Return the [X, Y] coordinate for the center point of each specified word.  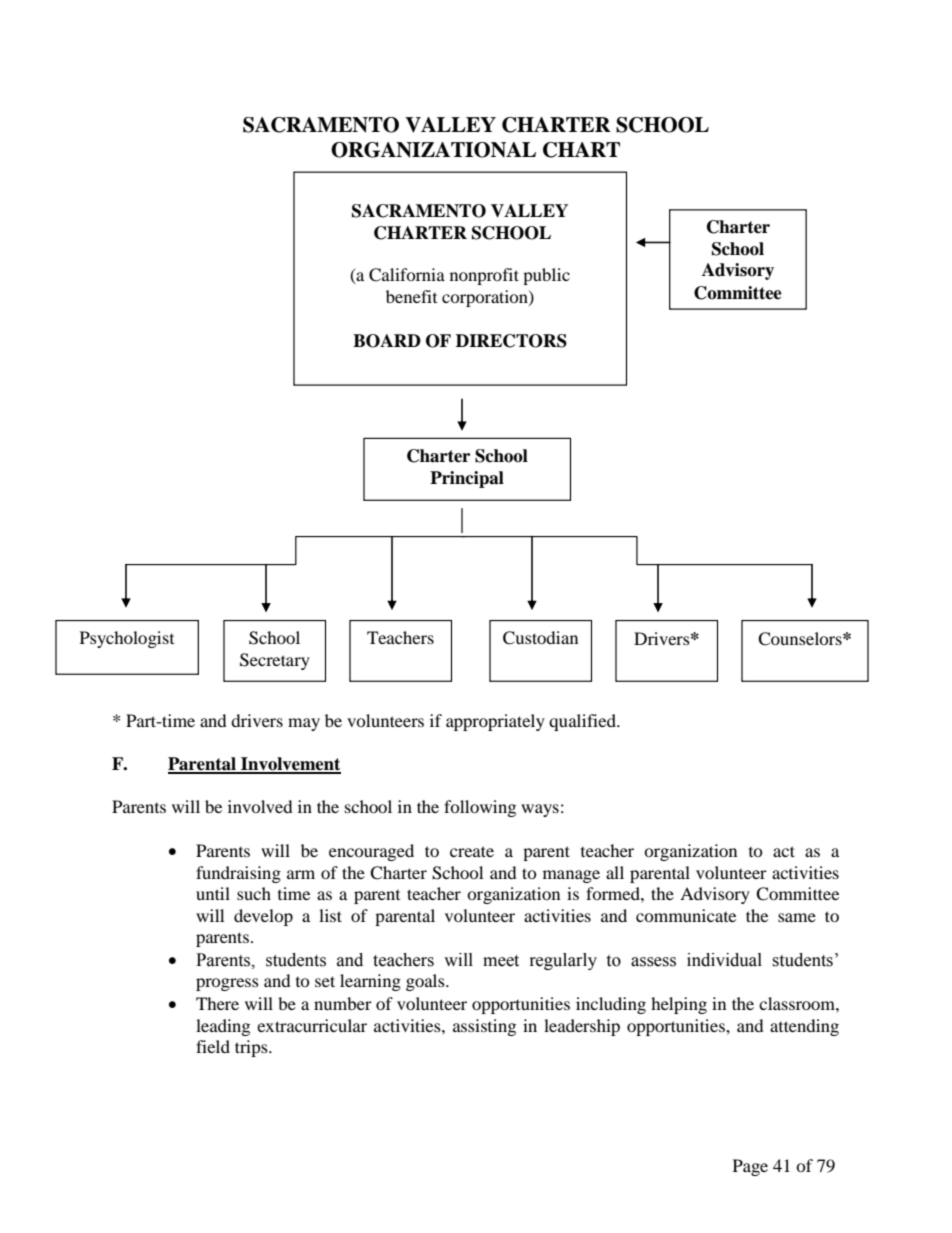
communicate [686, 915]
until [213, 893]
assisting [484, 1027]
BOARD [387, 341]
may [304, 724]
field [213, 1046]
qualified [583, 722]
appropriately [495, 722]
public [546, 276]
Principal [467, 479]
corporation [486, 298]
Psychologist [127, 639]
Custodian [540, 638]
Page [750, 1167]
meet [501, 961]
